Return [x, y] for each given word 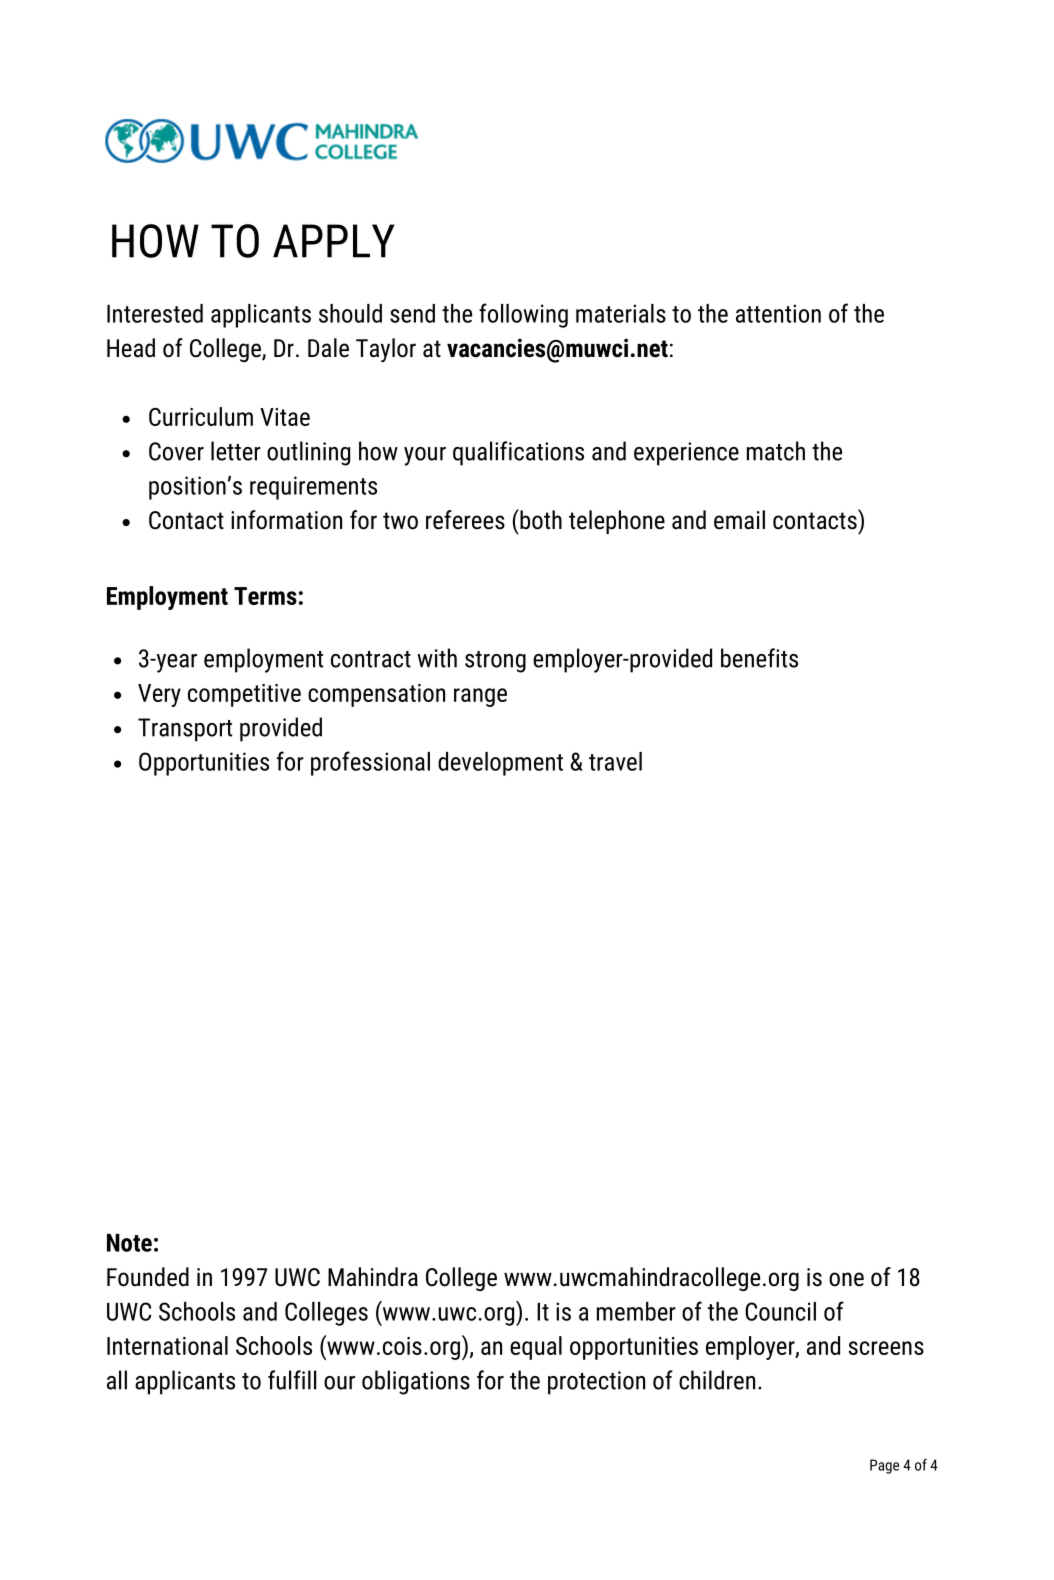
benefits [759, 658]
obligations [416, 1382]
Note [129, 1243]
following [523, 315]
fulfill [292, 1380]
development [500, 764]
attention [778, 313]
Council [780, 1311]
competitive [244, 695]
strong [495, 662]
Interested [155, 313]
